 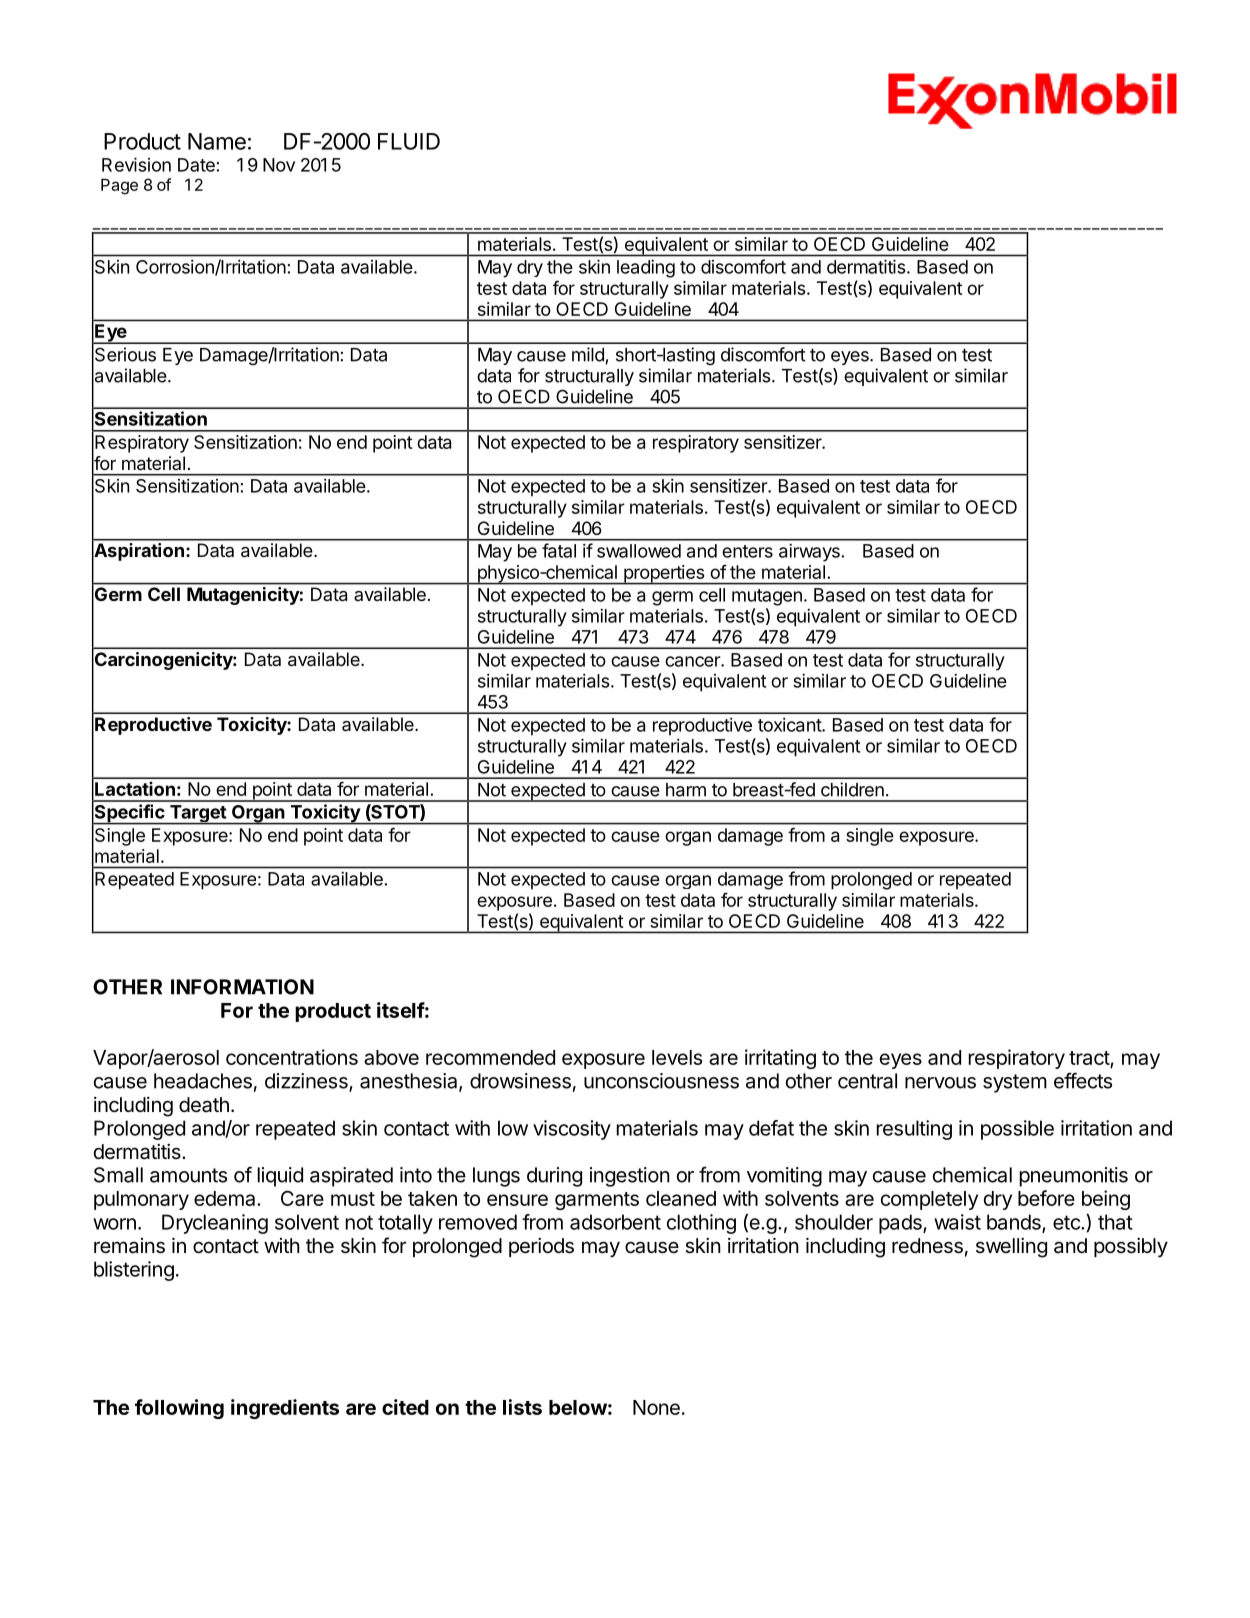 What do you see at coordinates (693, 661) in the image?
I see `cancer` at bounding box center [693, 661].
